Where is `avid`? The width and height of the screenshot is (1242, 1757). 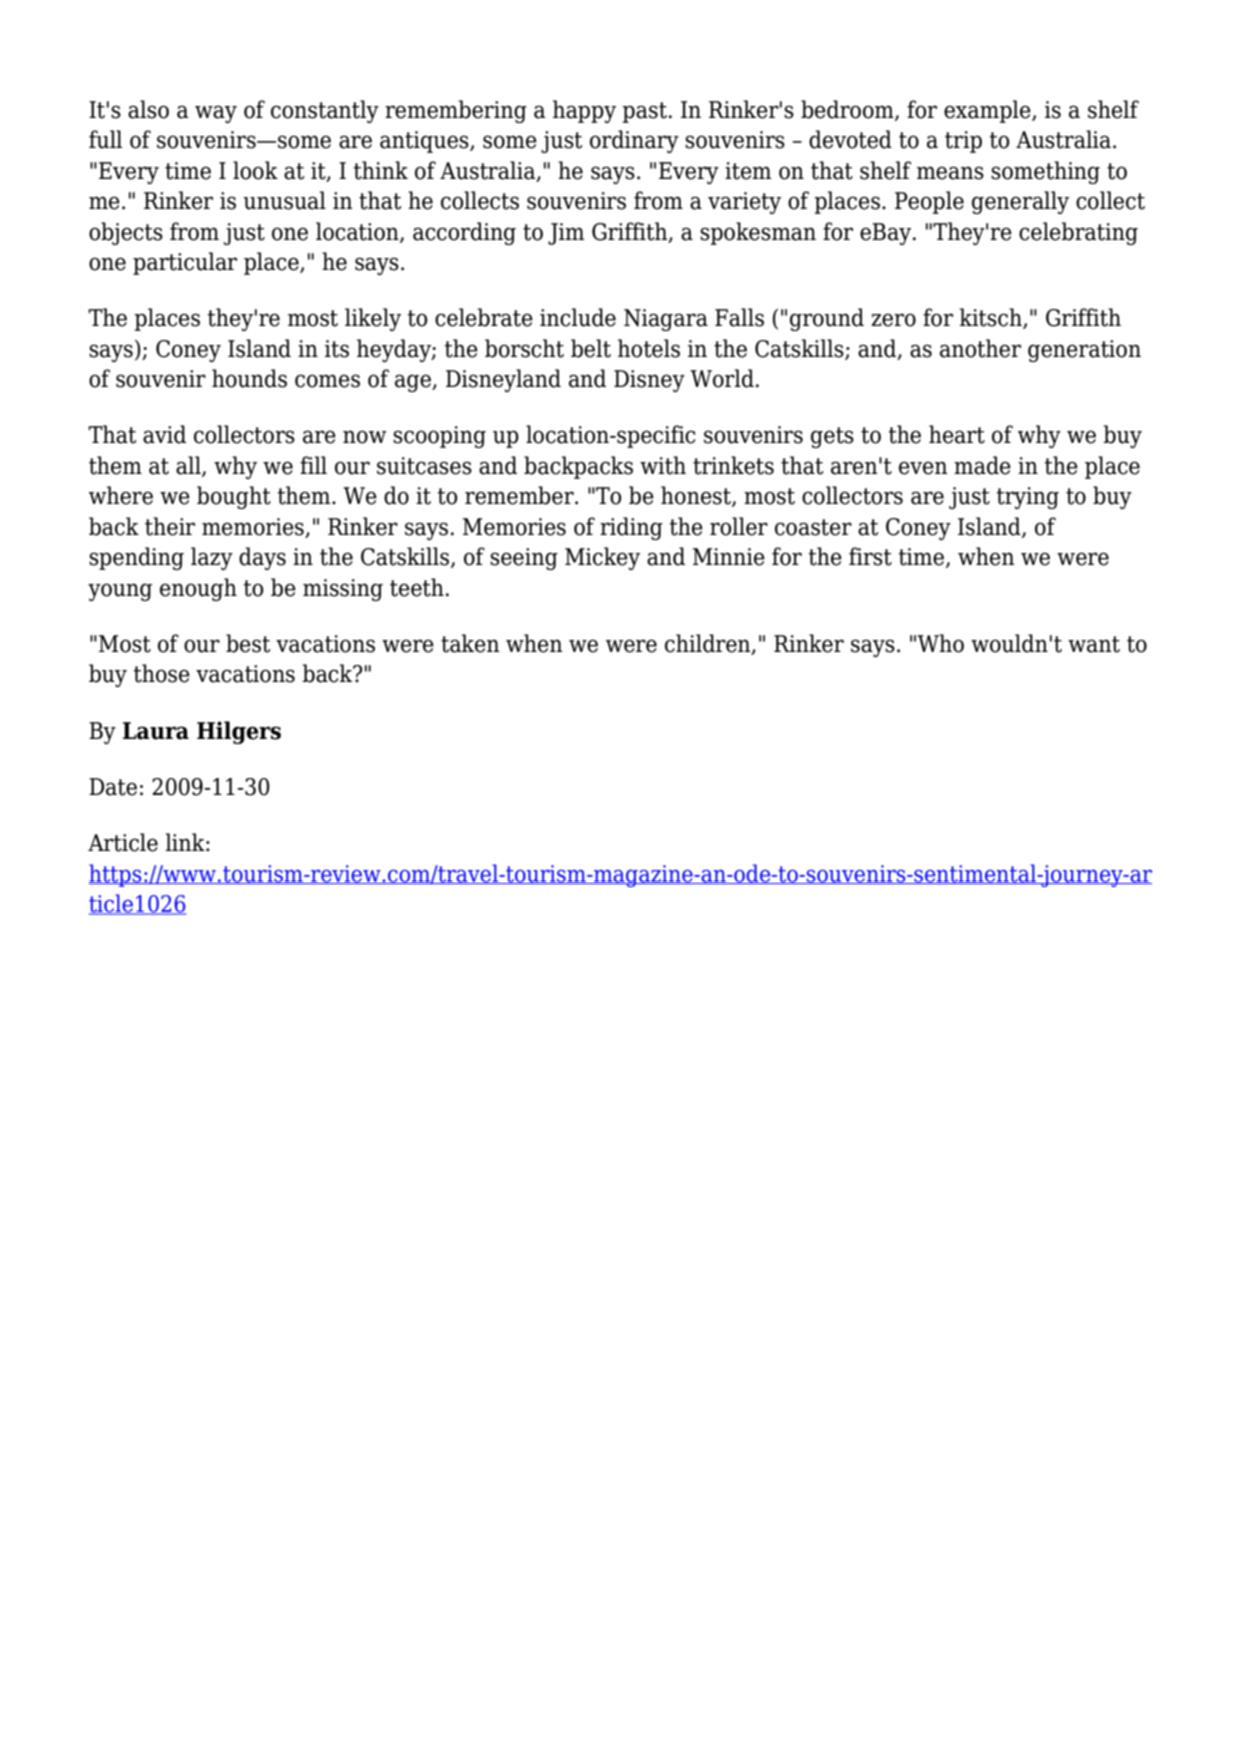
avid is located at coordinates (164, 434).
